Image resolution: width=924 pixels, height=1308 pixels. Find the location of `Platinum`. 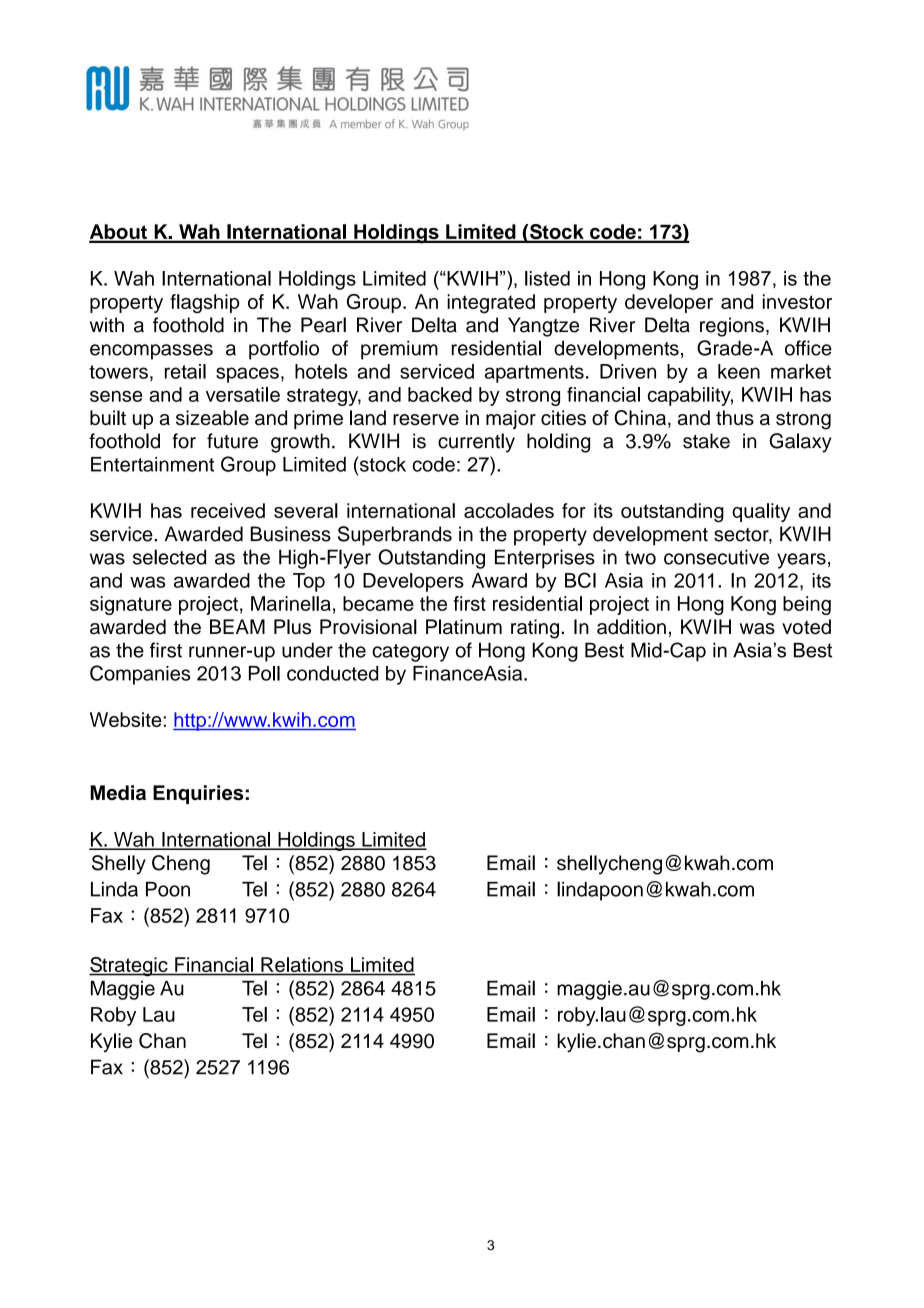

Platinum is located at coordinates (464, 627).
